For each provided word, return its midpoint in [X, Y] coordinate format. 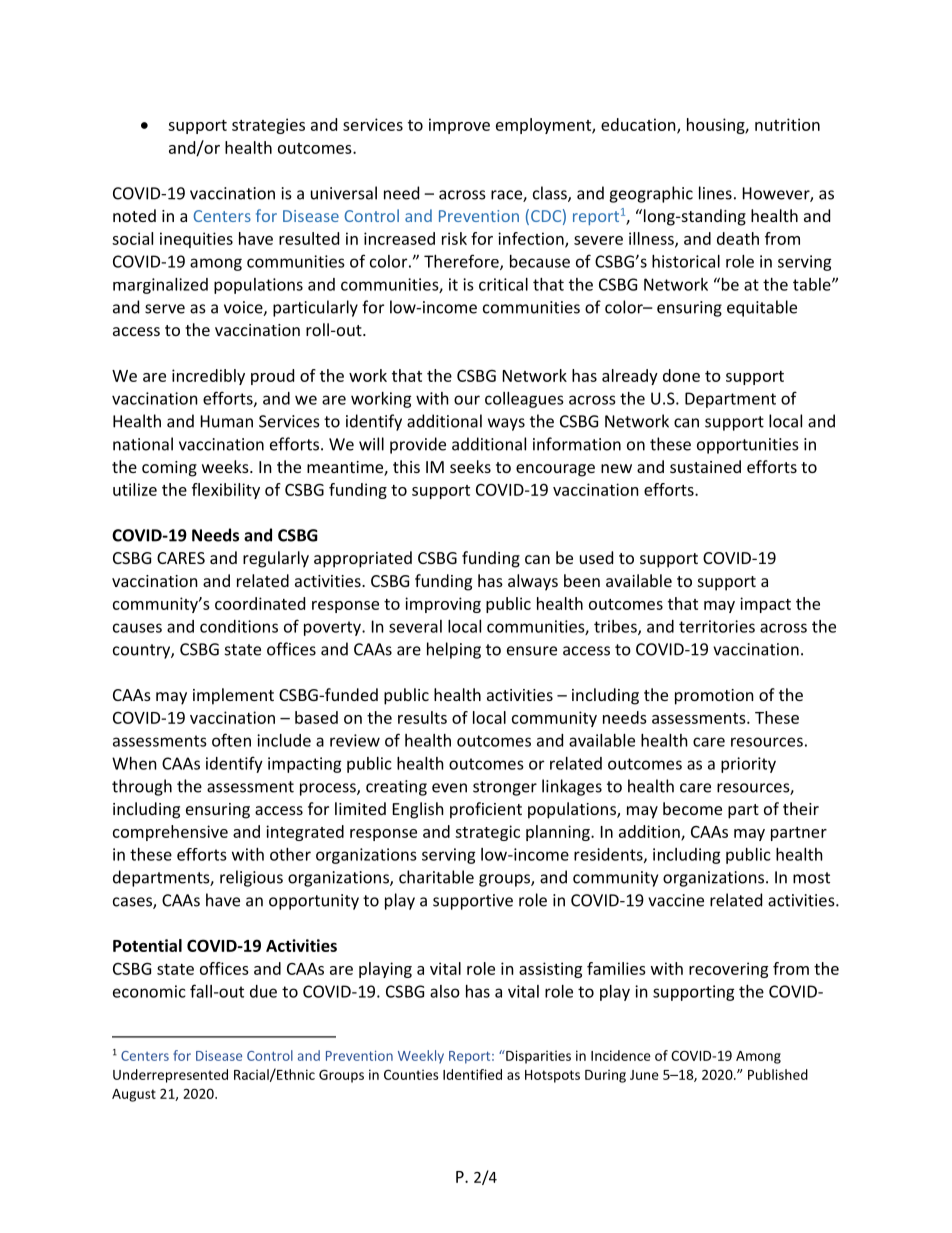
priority [748, 765]
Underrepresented [170, 1076]
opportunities [748, 446]
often [231, 740]
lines [715, 193]
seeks [470, 466]
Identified [472, 1074]
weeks [226, 466]
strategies [268, 126]
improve [459, 126]
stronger [505, 788]
